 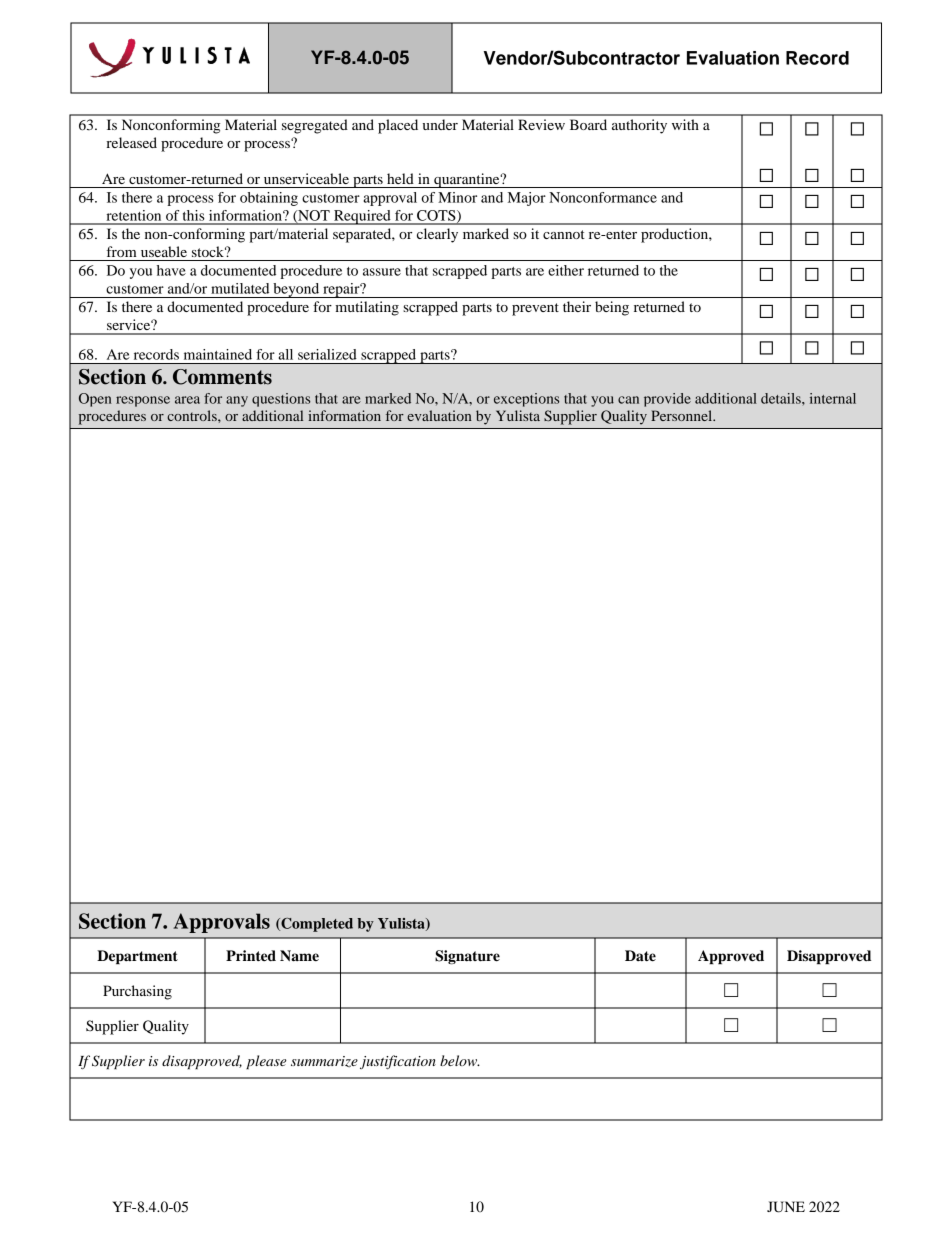 What do you see at coordinates (131, 142) in the document?
I see `released` at bounding box center [131, 142].
